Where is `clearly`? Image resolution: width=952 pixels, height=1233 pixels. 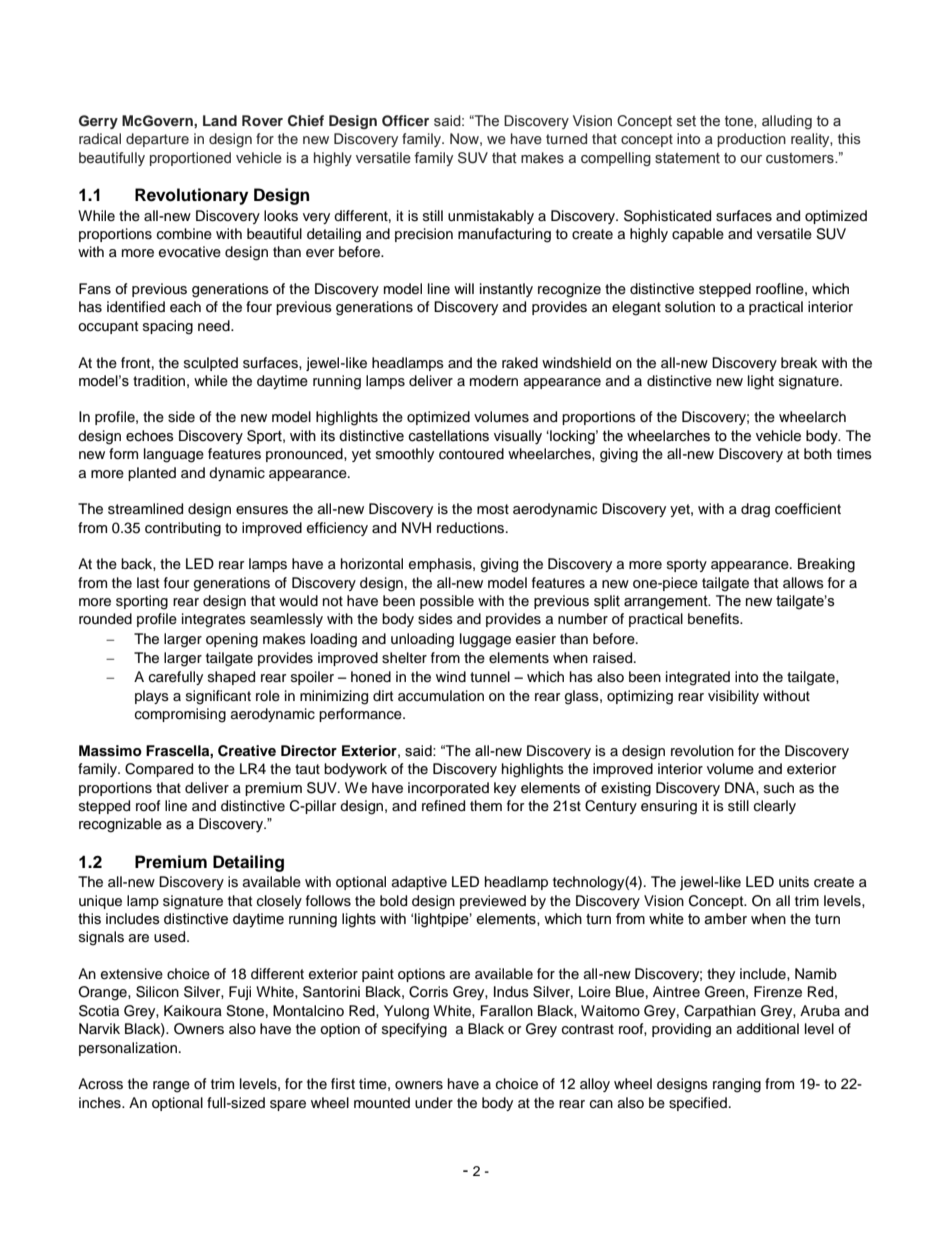 clearly is located at coordinates (775, 807).
